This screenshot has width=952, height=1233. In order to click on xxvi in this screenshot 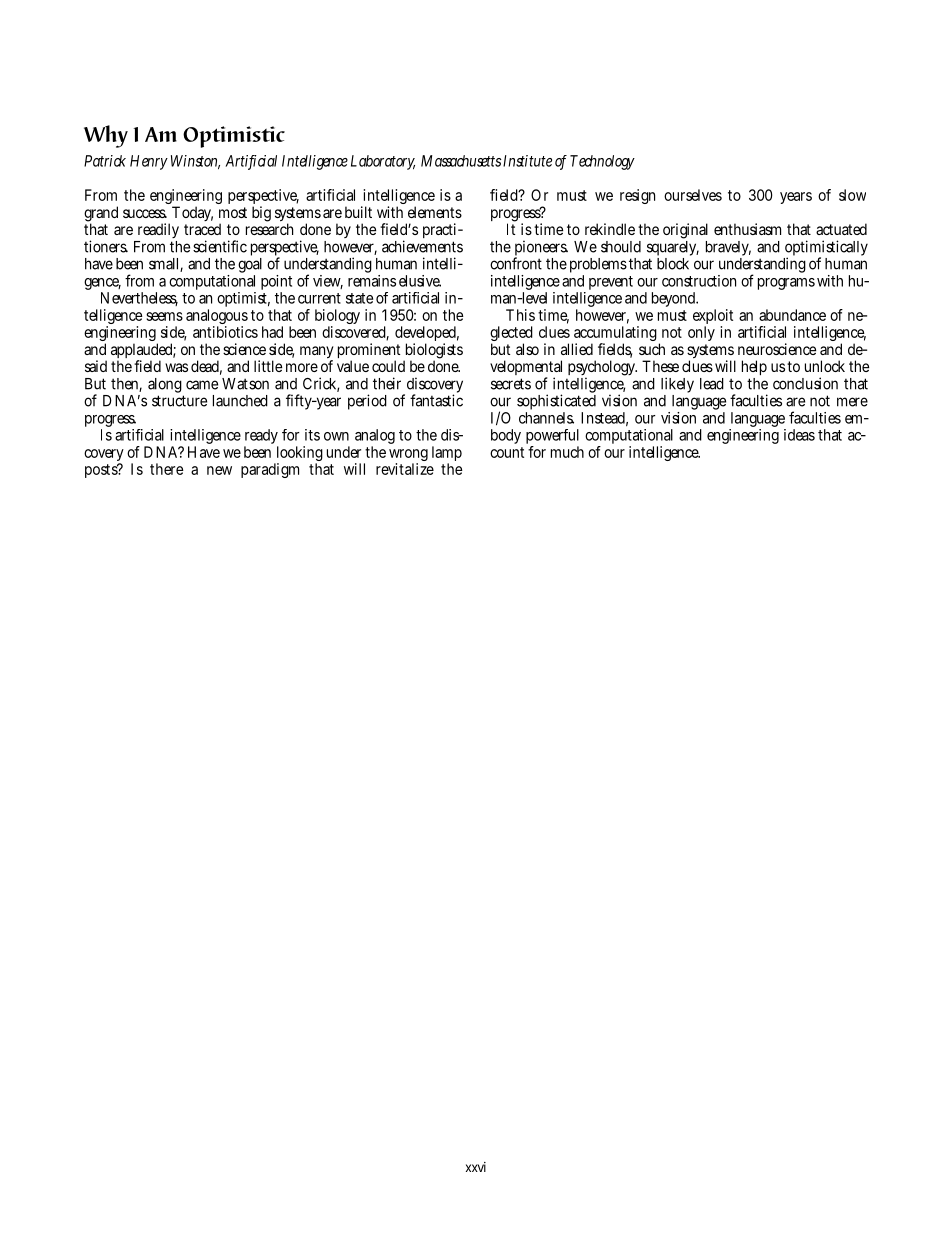, I will do `click(476, 1167)`.
